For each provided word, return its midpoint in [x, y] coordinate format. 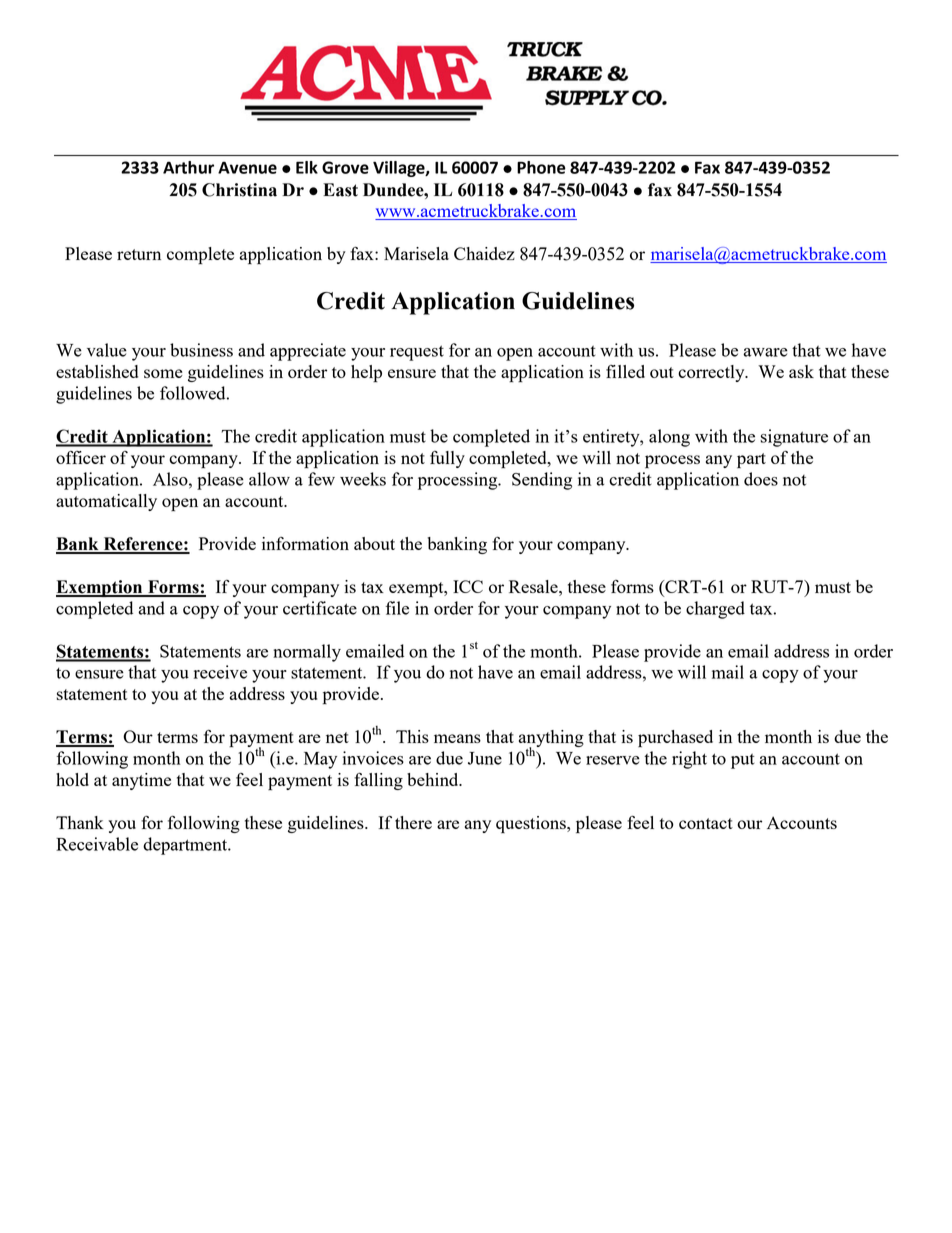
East [340, 190]
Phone [541, 167]
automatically [106, 502]
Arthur [188, 167]
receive [220, 672]
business [201, 350]
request [417, 353]
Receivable [97, 844]
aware [765, 352]
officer [81, 457]
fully [447, 459]
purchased [675, 738]
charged [715, 610]
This [412, 736]
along [669, 438]
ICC [468, 586]
